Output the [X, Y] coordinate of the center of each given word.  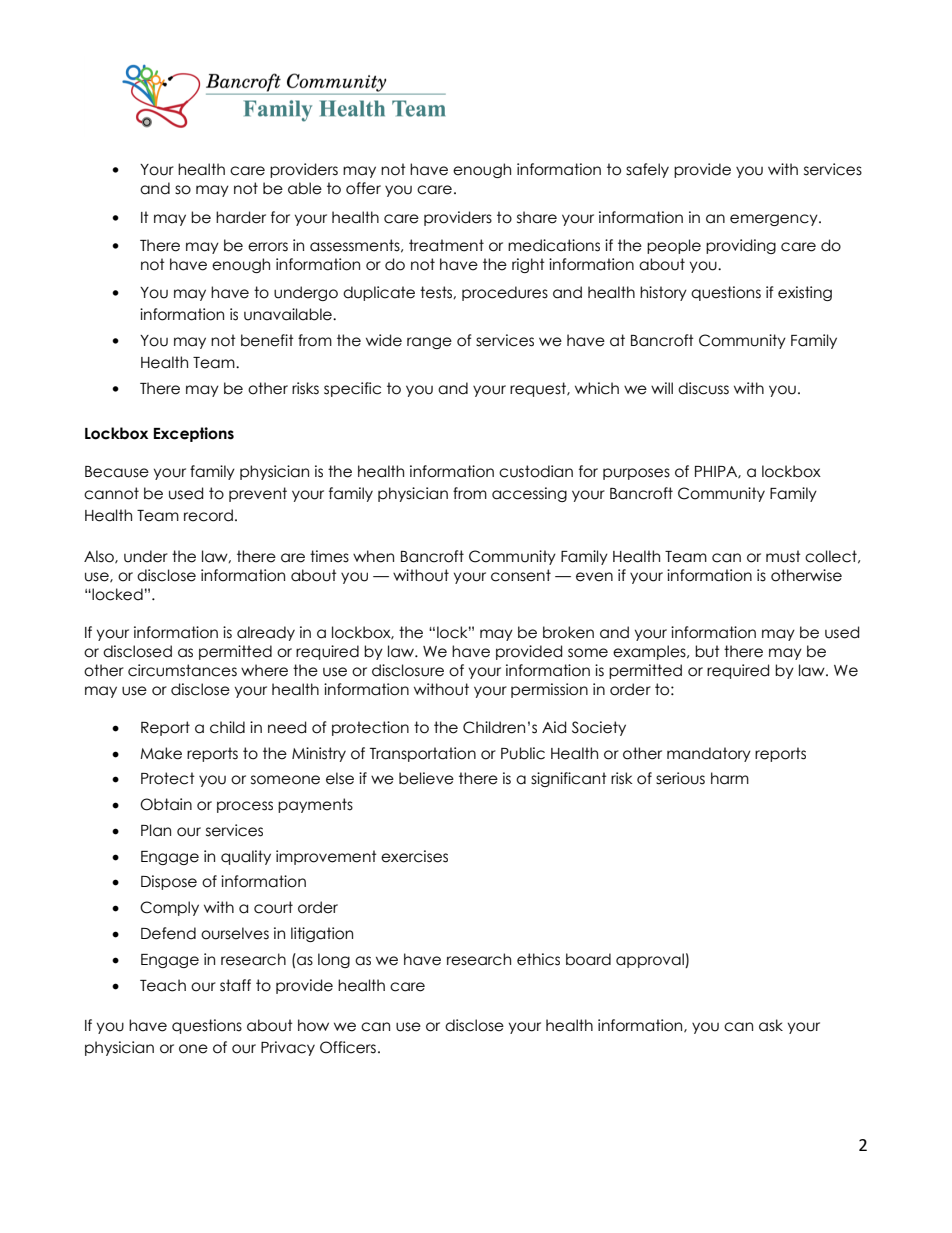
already [266, 633]
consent [521, 575]
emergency [775, 220]
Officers [348, 1047]
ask [771, 1025]
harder [241, 217]
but [707, 651]
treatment [446, 245]
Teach [163, 985]
